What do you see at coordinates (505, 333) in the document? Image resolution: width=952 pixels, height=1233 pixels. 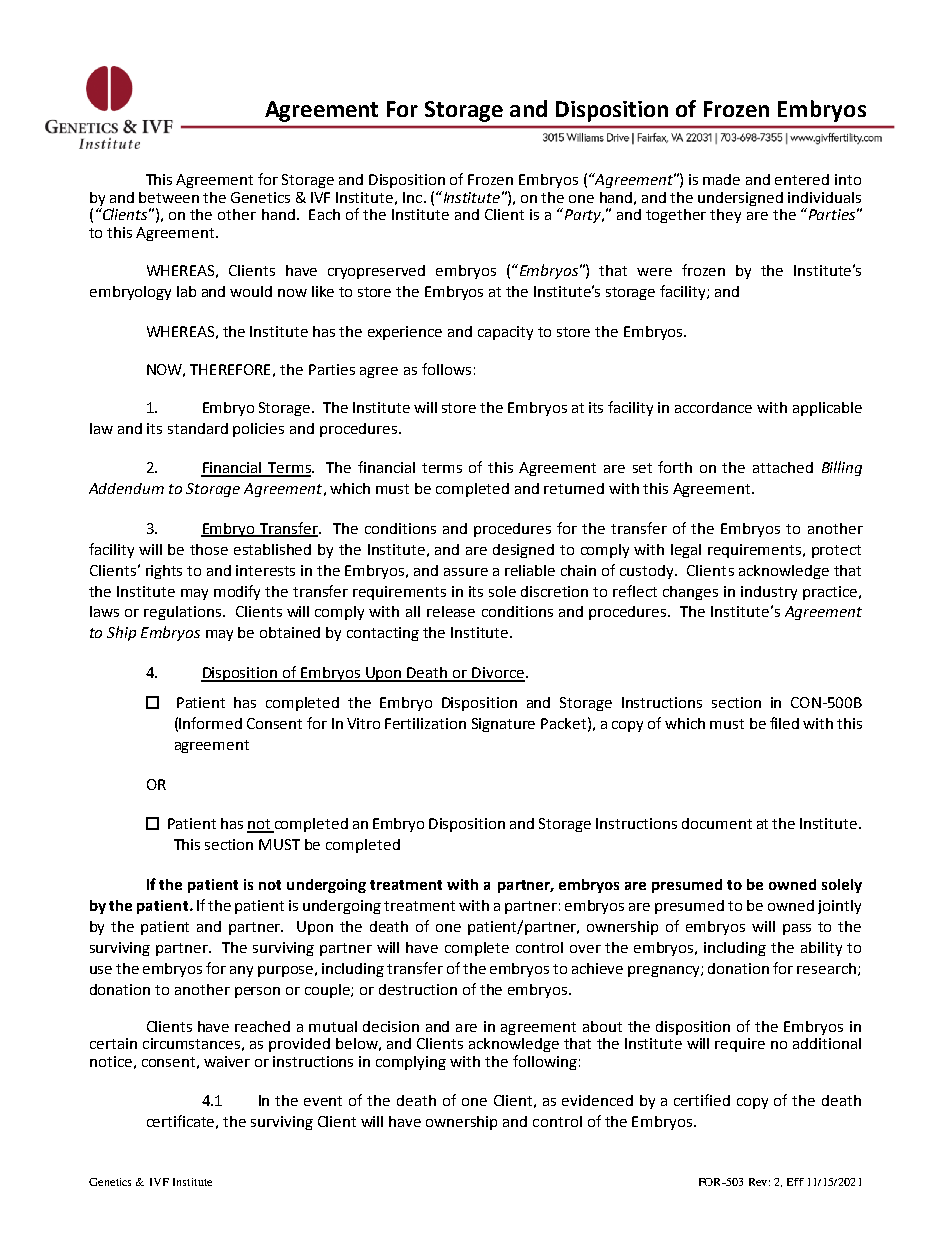 I see `capacity` at bounding box center [505, 333].
